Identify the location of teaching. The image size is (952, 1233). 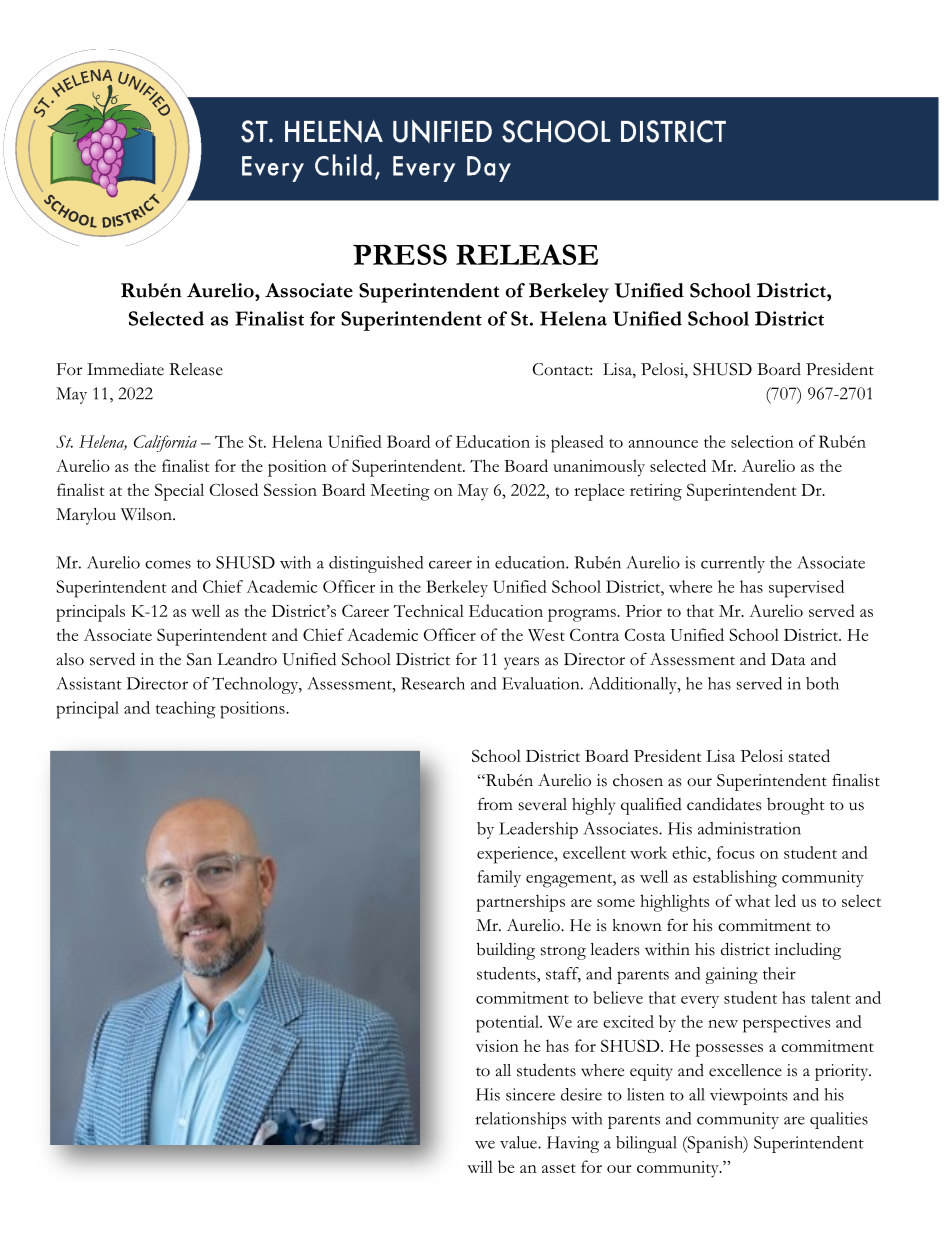
(186, 710).
